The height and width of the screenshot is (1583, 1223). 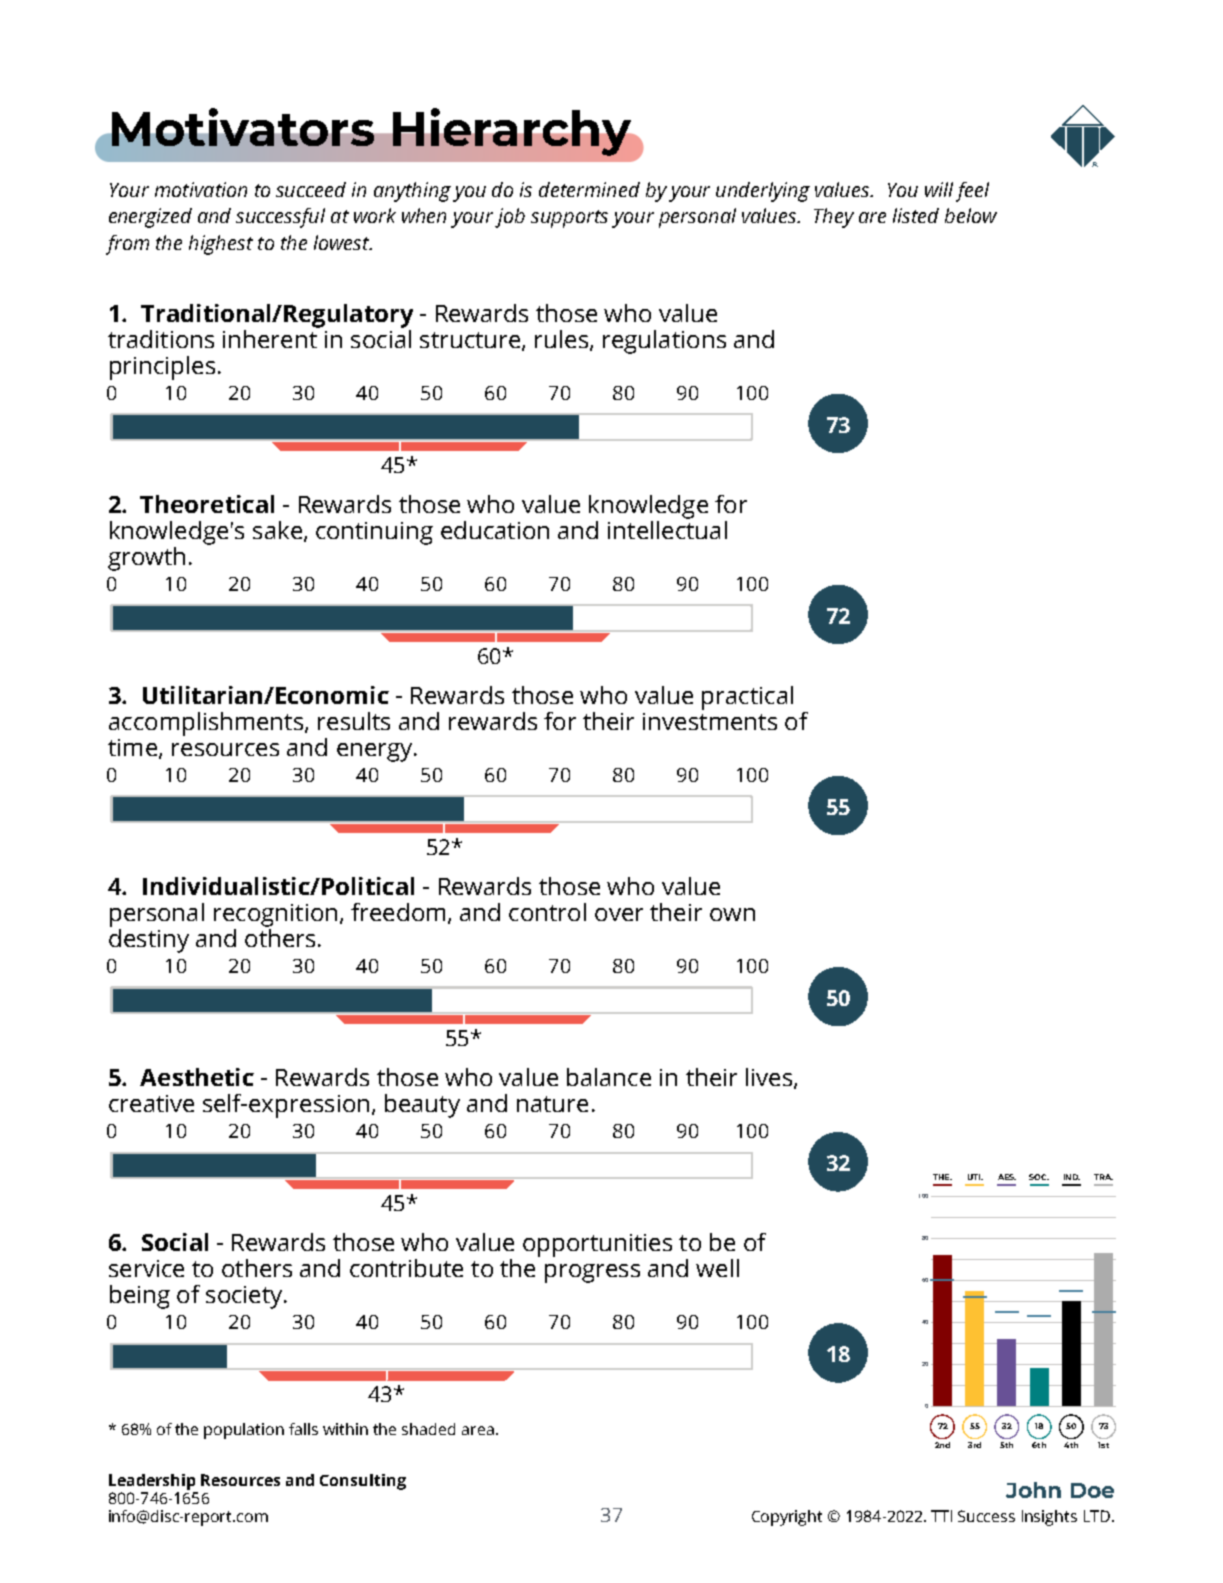 What do you see at coordinates (552, 1104) in the screenshot?
I see `nature` at bounding box center [552, 1104].
